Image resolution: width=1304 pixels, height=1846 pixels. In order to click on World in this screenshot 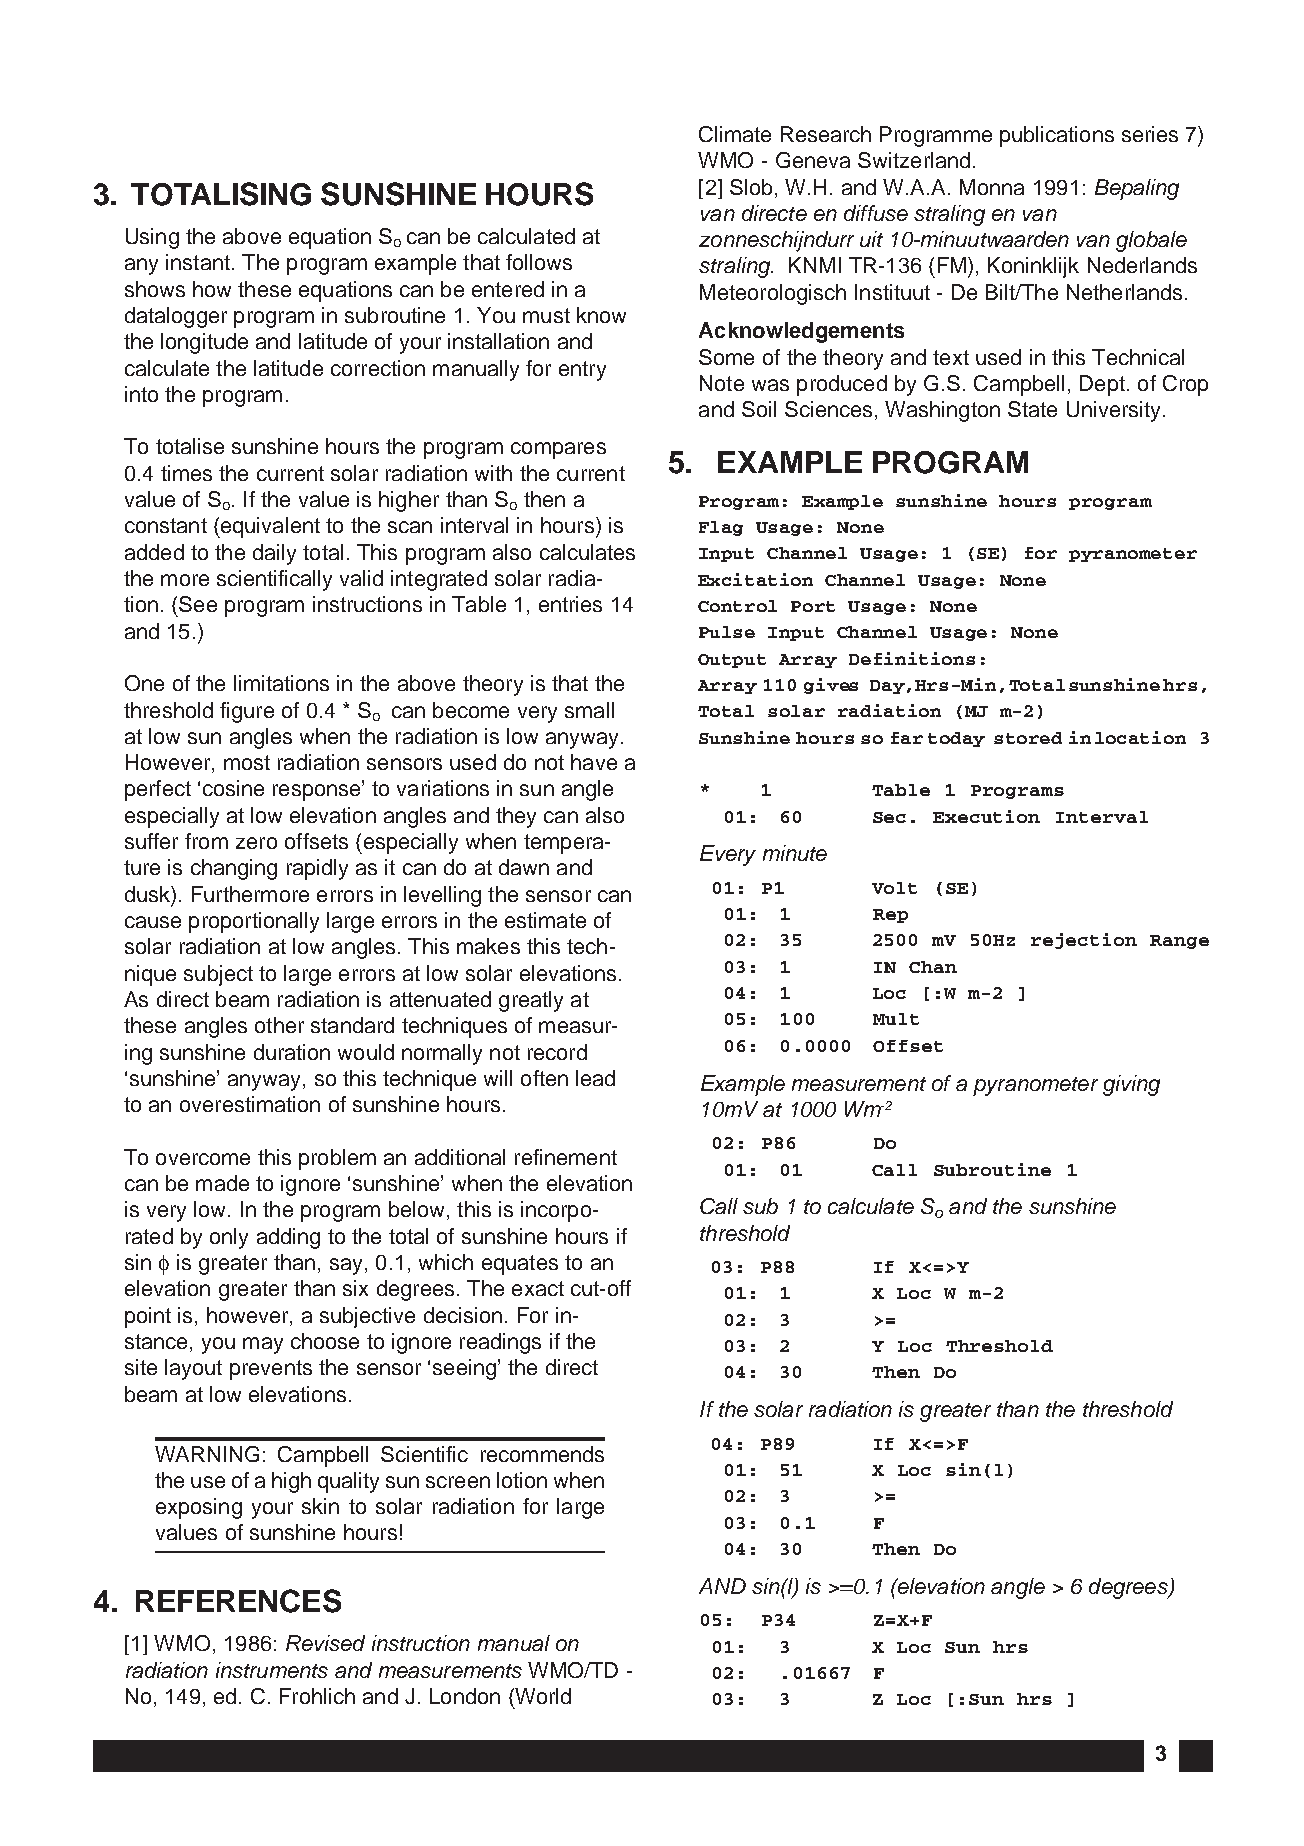, I will do `click(542, 1696)`.
